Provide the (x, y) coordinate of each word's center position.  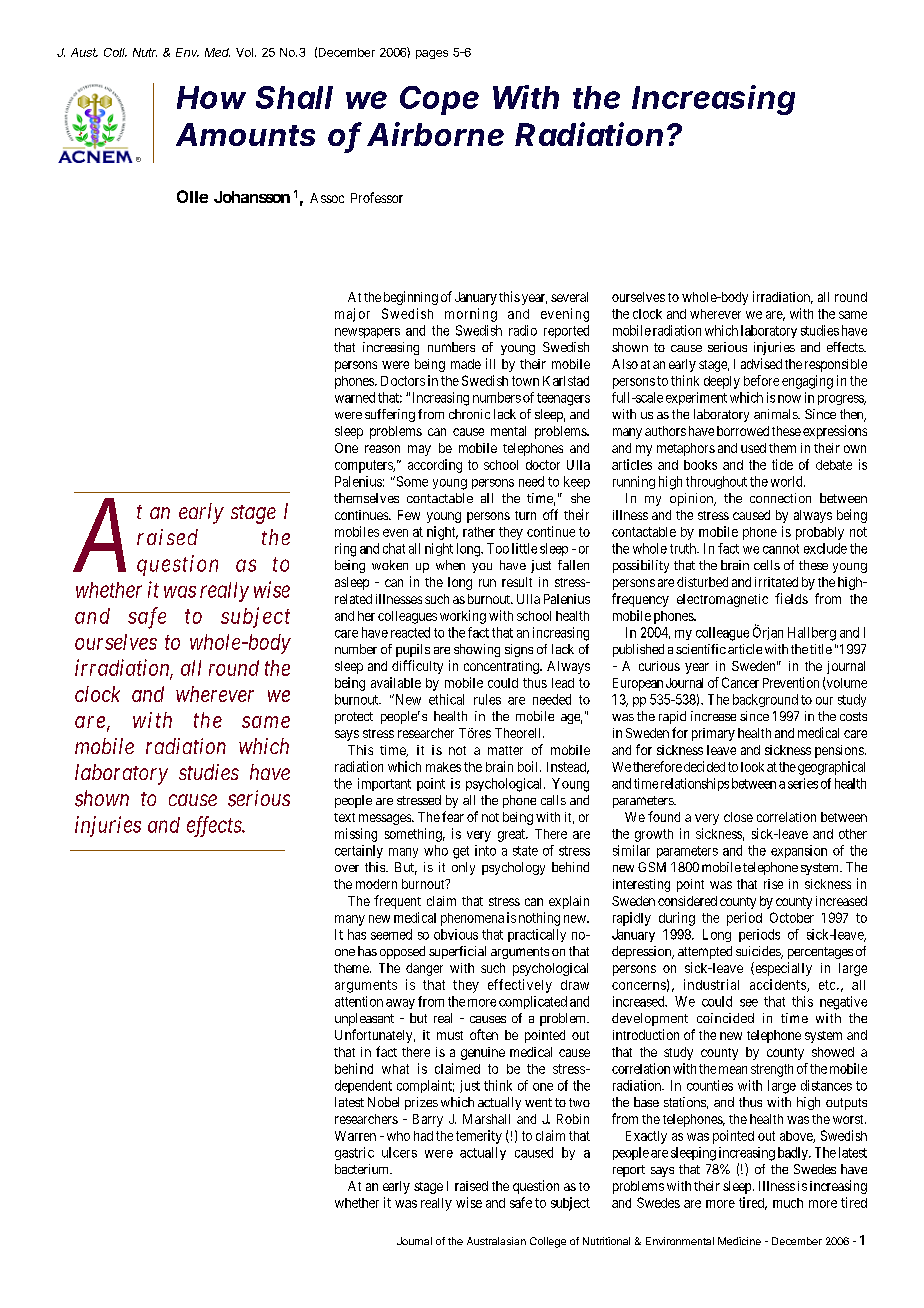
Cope (439, 100)
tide (782, 464)
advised (761, 363)
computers (364, 466)
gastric (354, 1153)
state (525, 851)
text (344, 817)
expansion (799, 851)
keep (577, 482)
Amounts (245, 134)
